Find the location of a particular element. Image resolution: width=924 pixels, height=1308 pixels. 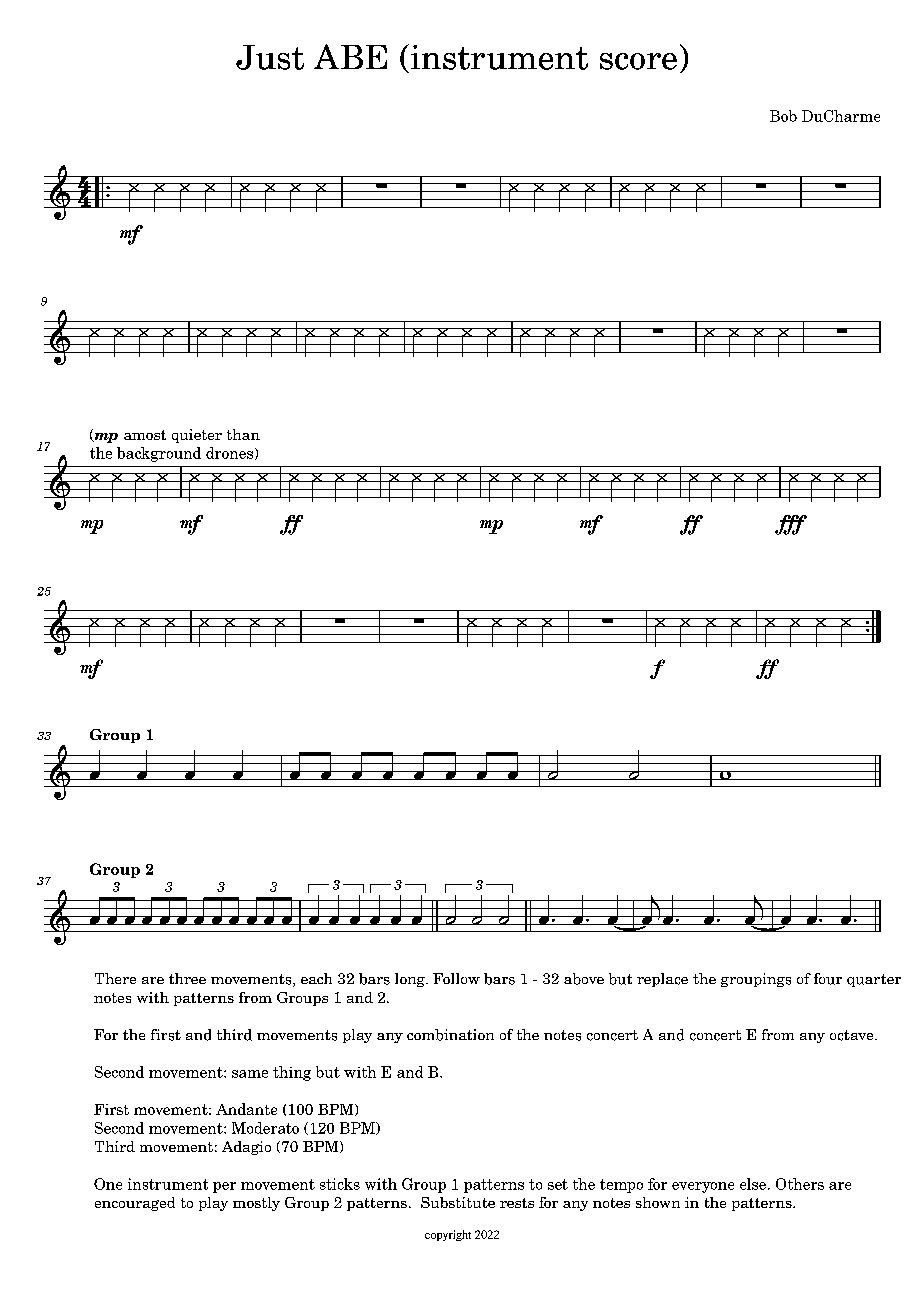

than is located at coordinates (243, 434).
